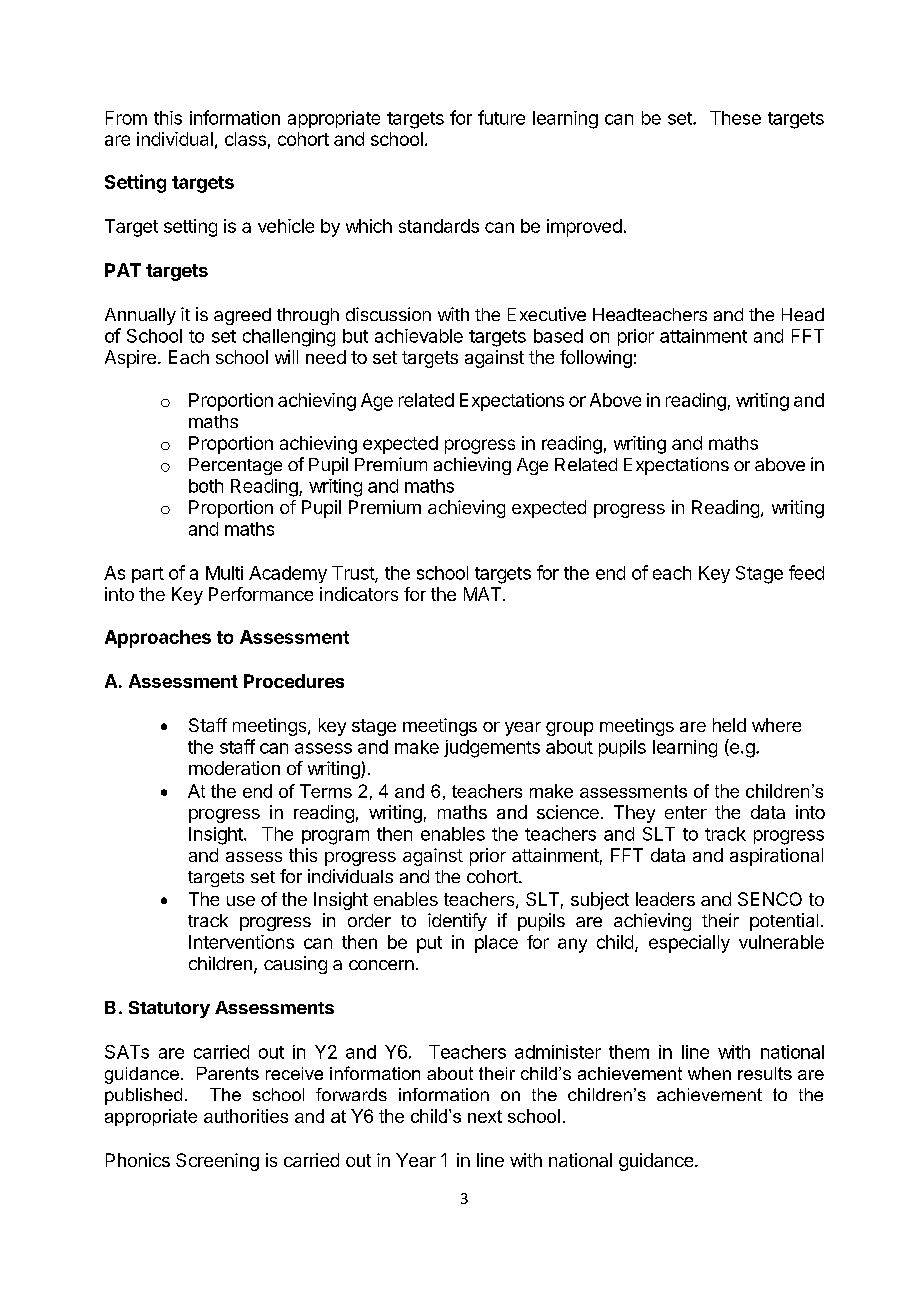 Image resolution: width=924 pixels, height=1307 pixels. I want to click on feed, so click(806, 572).
